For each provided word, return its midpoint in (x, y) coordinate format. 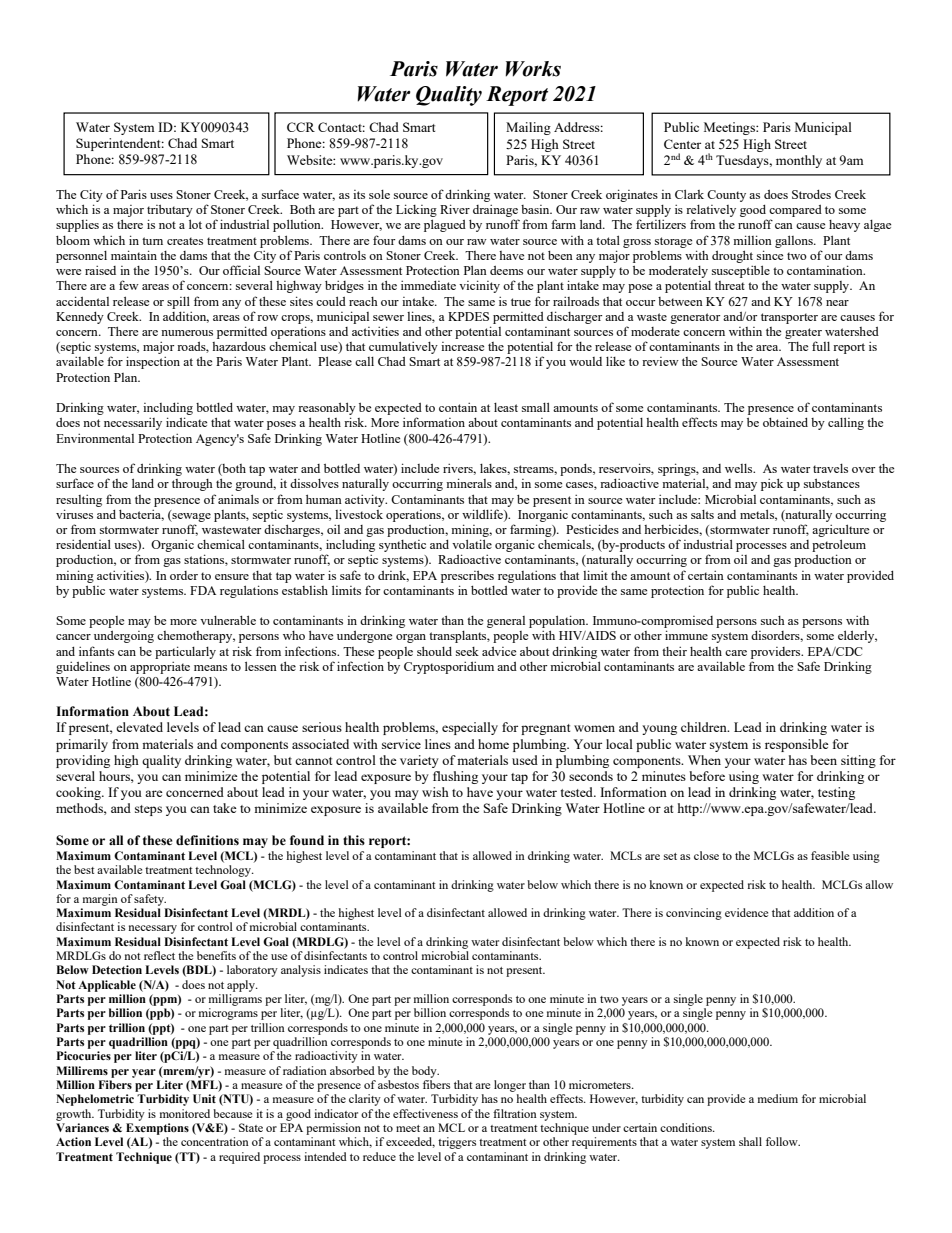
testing (836, 793)
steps (148, 810)
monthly (799, 161)
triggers (457, 1143)
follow (783, 1141)
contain (458, 407)
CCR (301, 127)
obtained (785, 422)
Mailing (528, 128)
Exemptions (157, 1129)
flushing (455, 777)
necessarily (133, 424)
